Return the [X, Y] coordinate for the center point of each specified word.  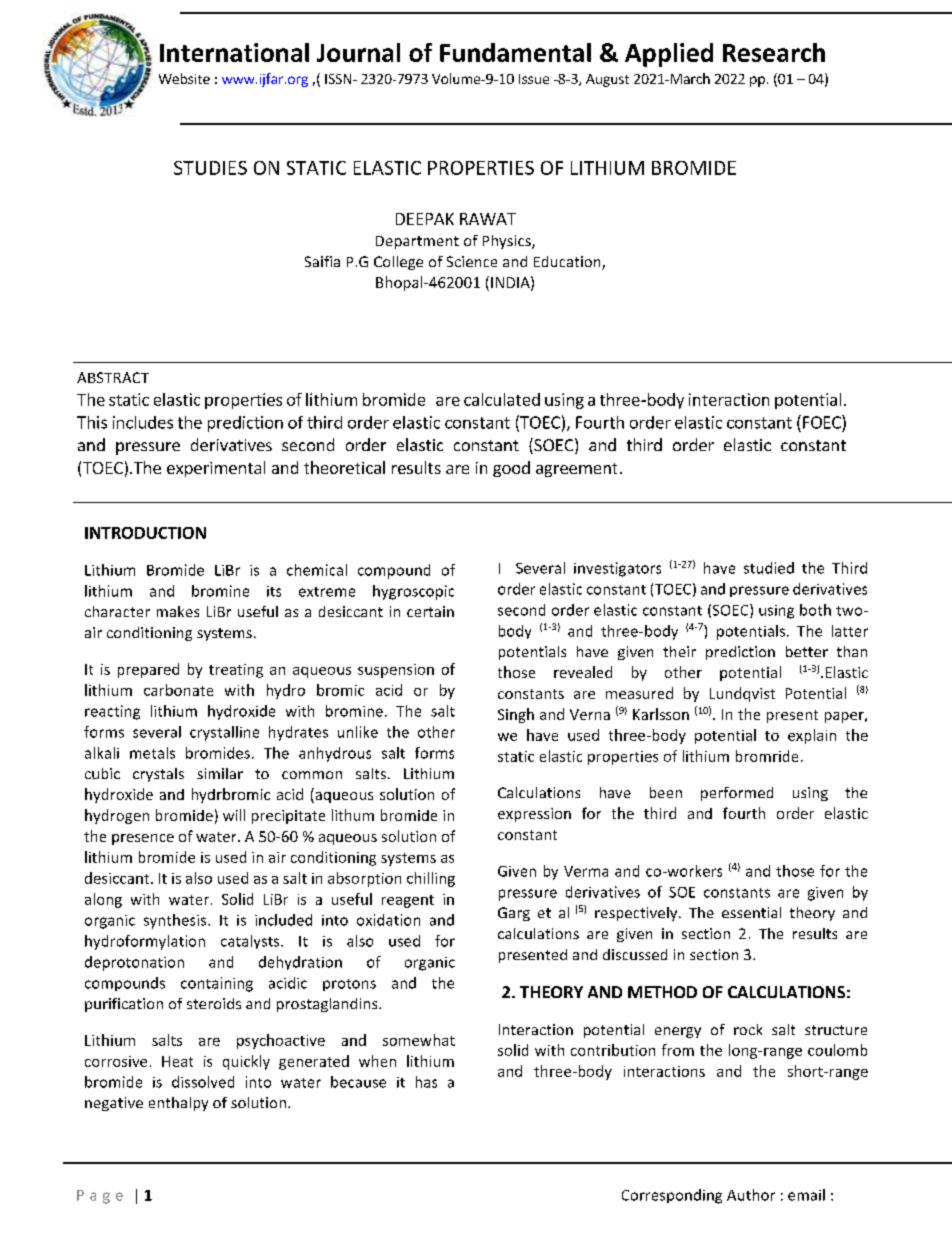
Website [184, 78]
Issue [534, 79]
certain [430, 611]
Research [774, 52]
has [426, 1082]
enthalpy [178, 1104]
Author [751, 1195]
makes [178, 611]
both [815, 610]
